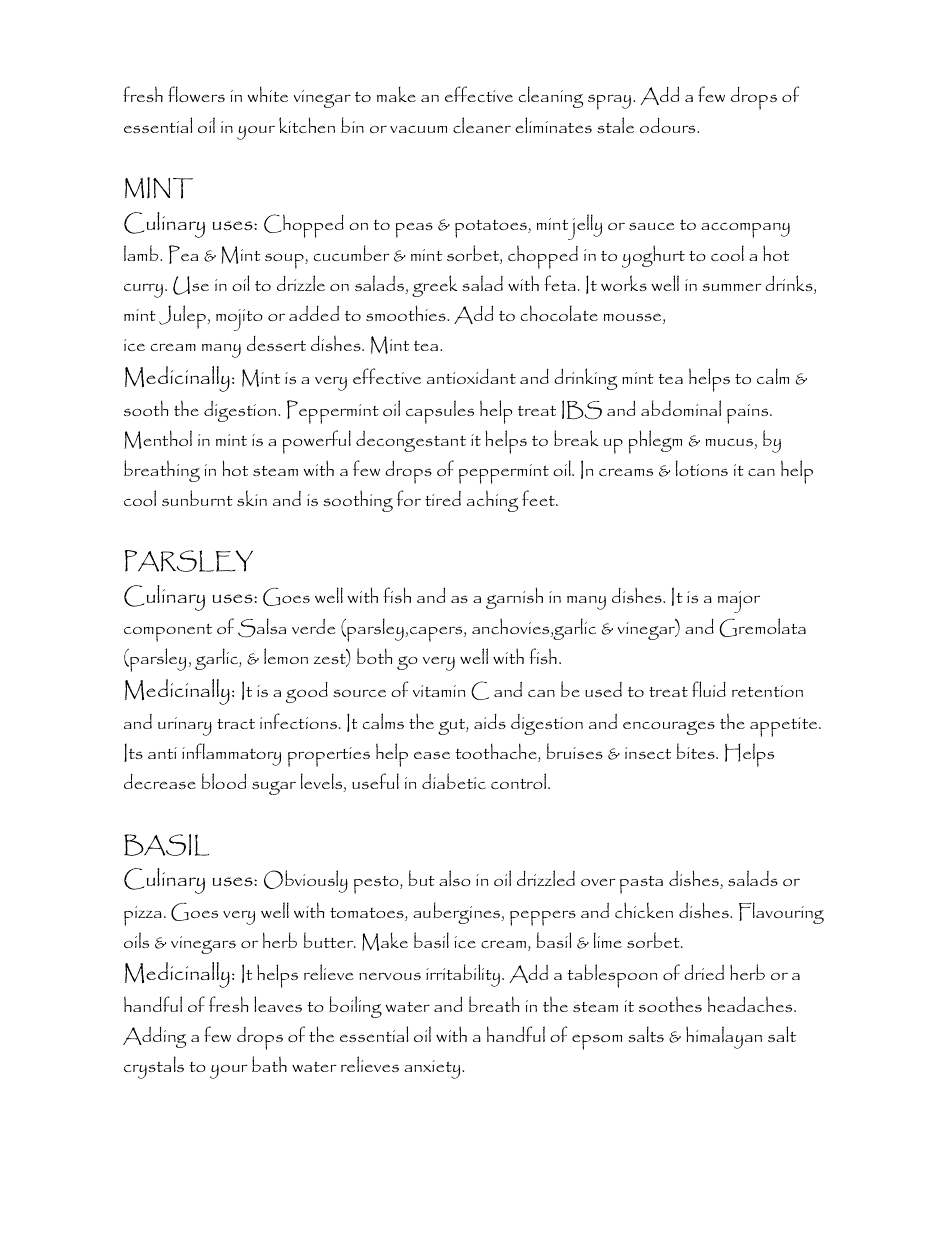  I want to click on anxiety, so click(433, 1069).
